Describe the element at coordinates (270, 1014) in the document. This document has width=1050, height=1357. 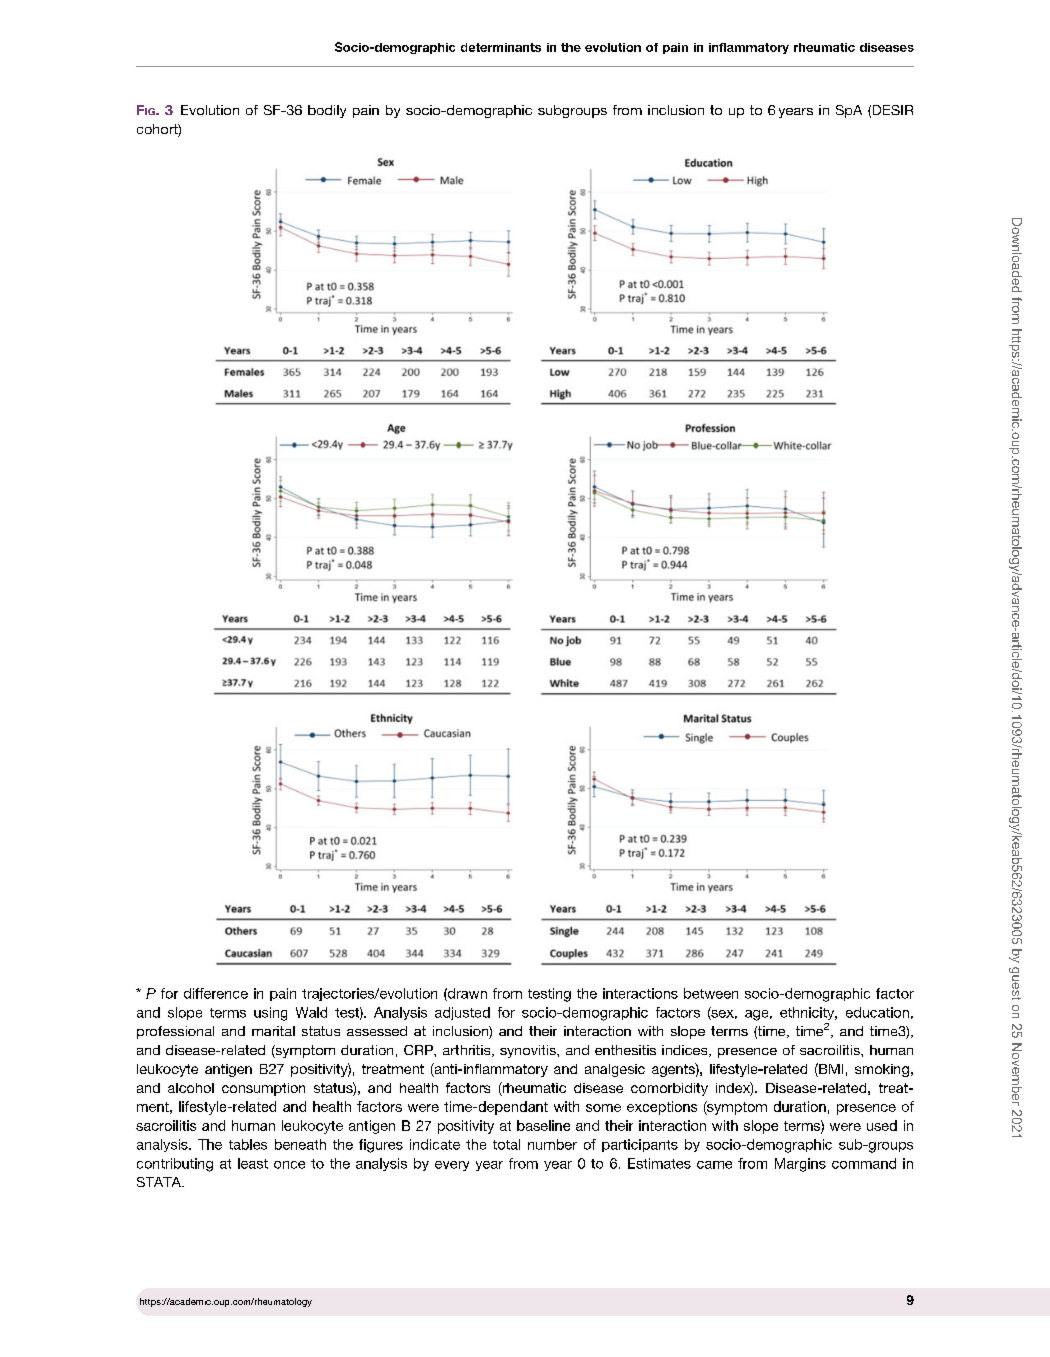
I see `using` at that location.
